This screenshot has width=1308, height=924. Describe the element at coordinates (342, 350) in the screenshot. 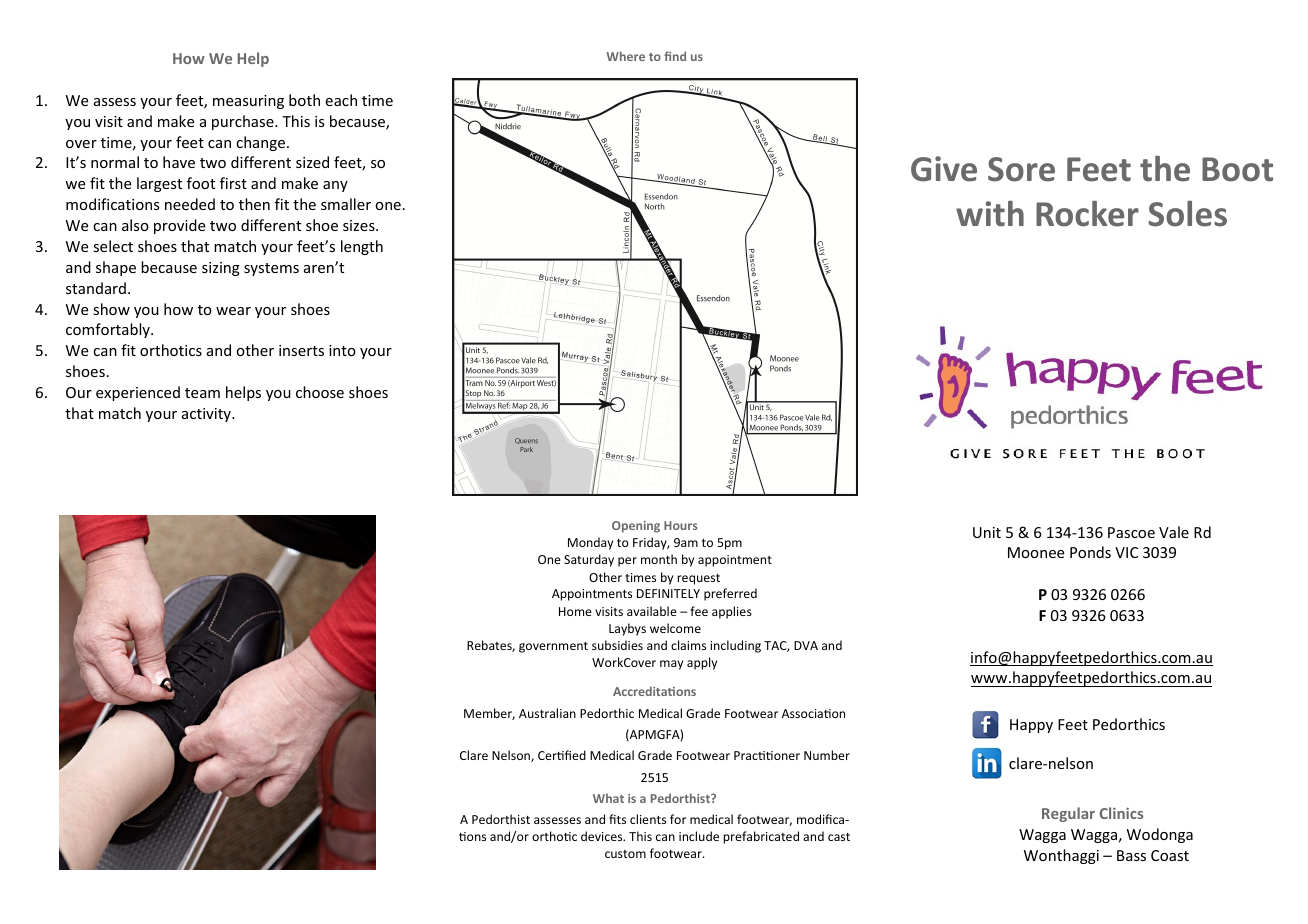

I see `into` at that location.
